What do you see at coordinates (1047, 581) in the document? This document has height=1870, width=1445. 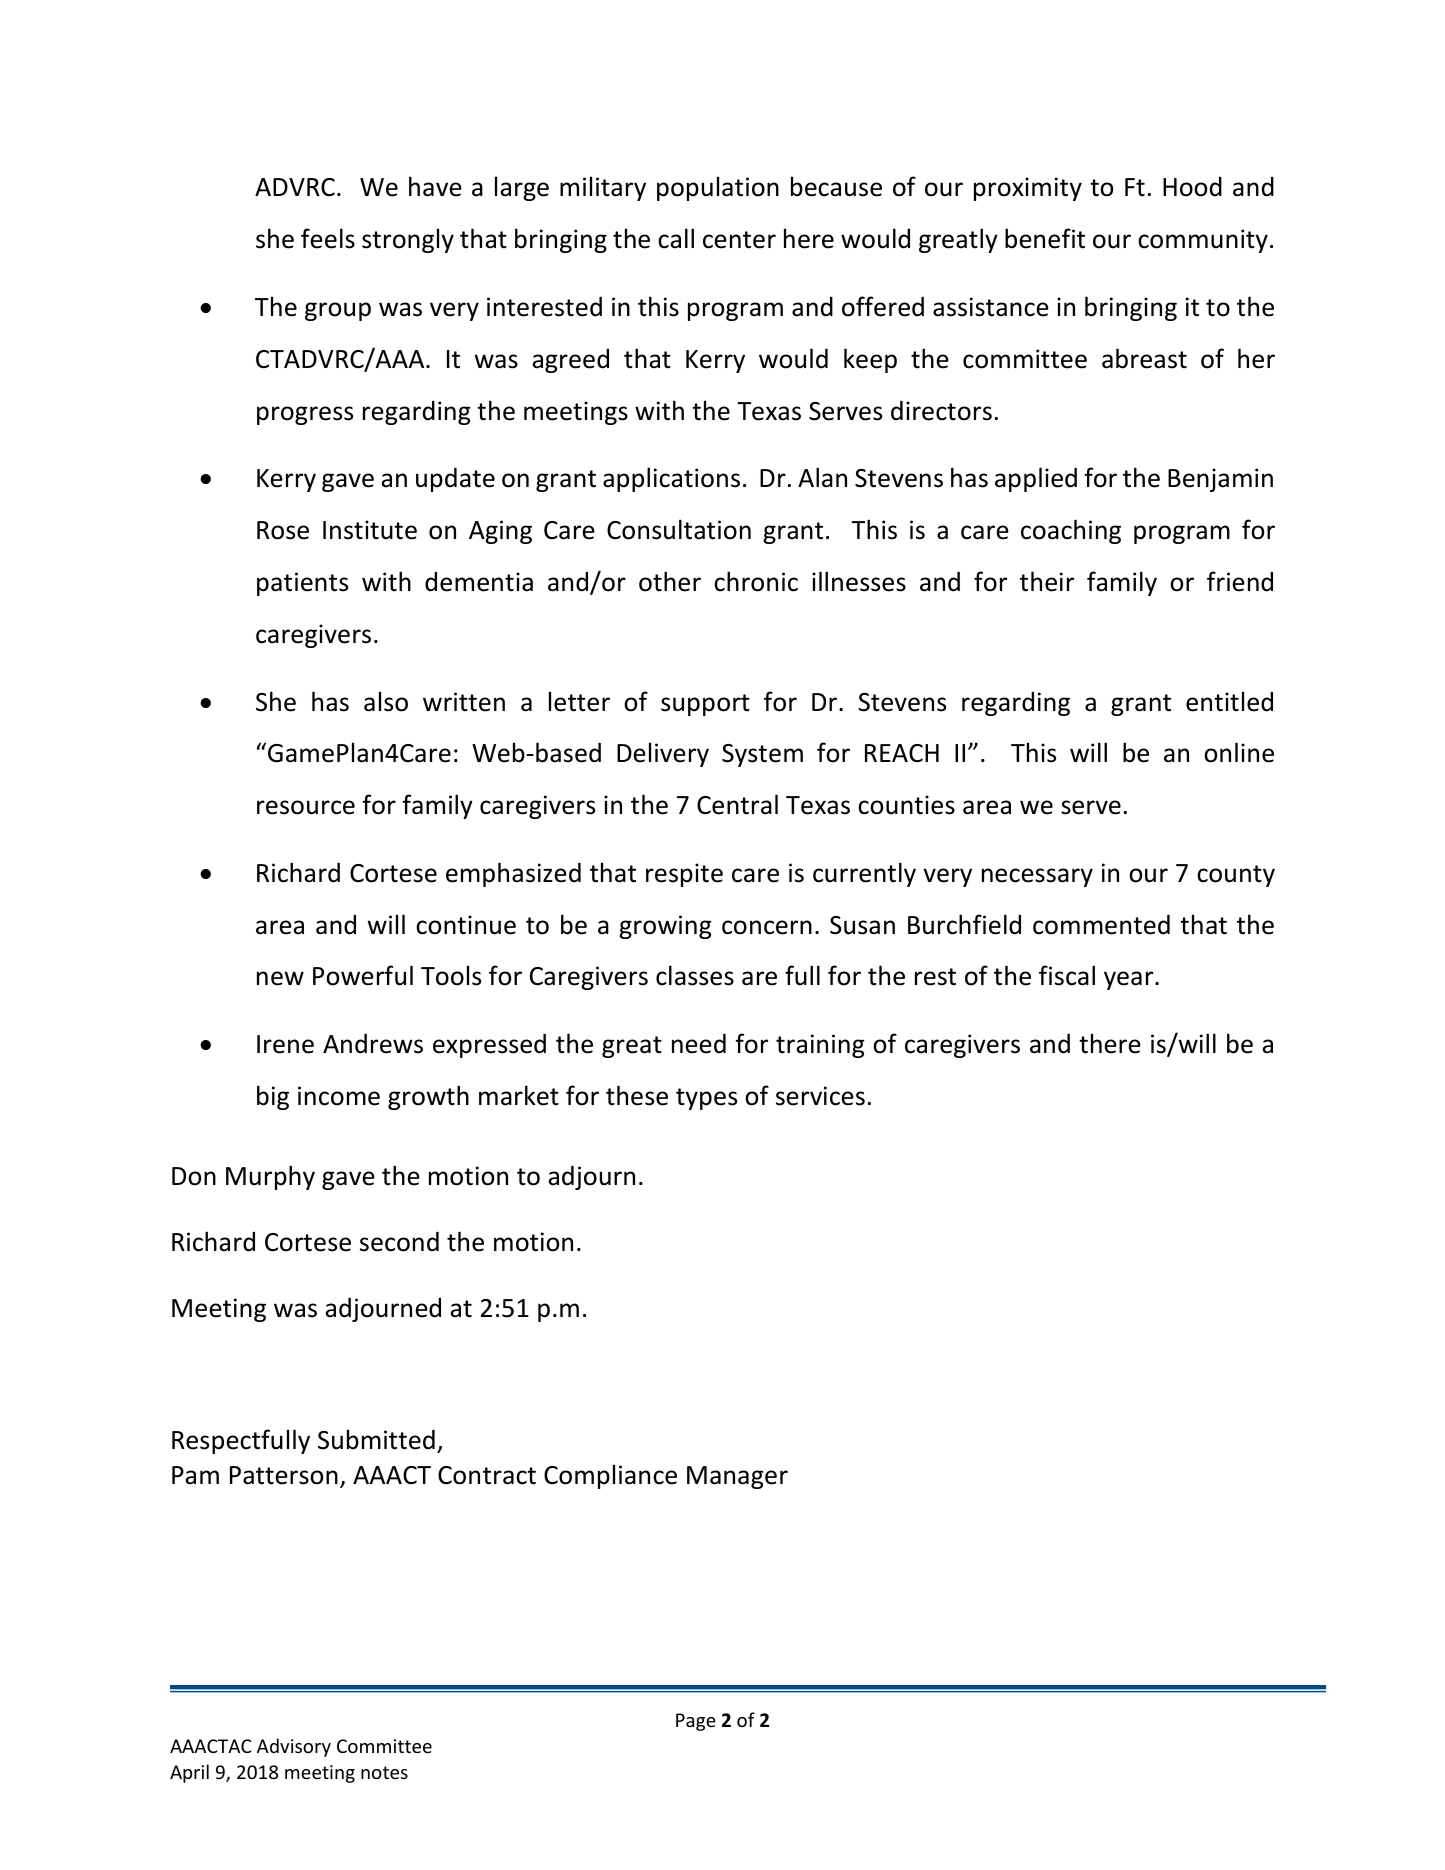 I see `their` at bounding box center [1047, 581].
